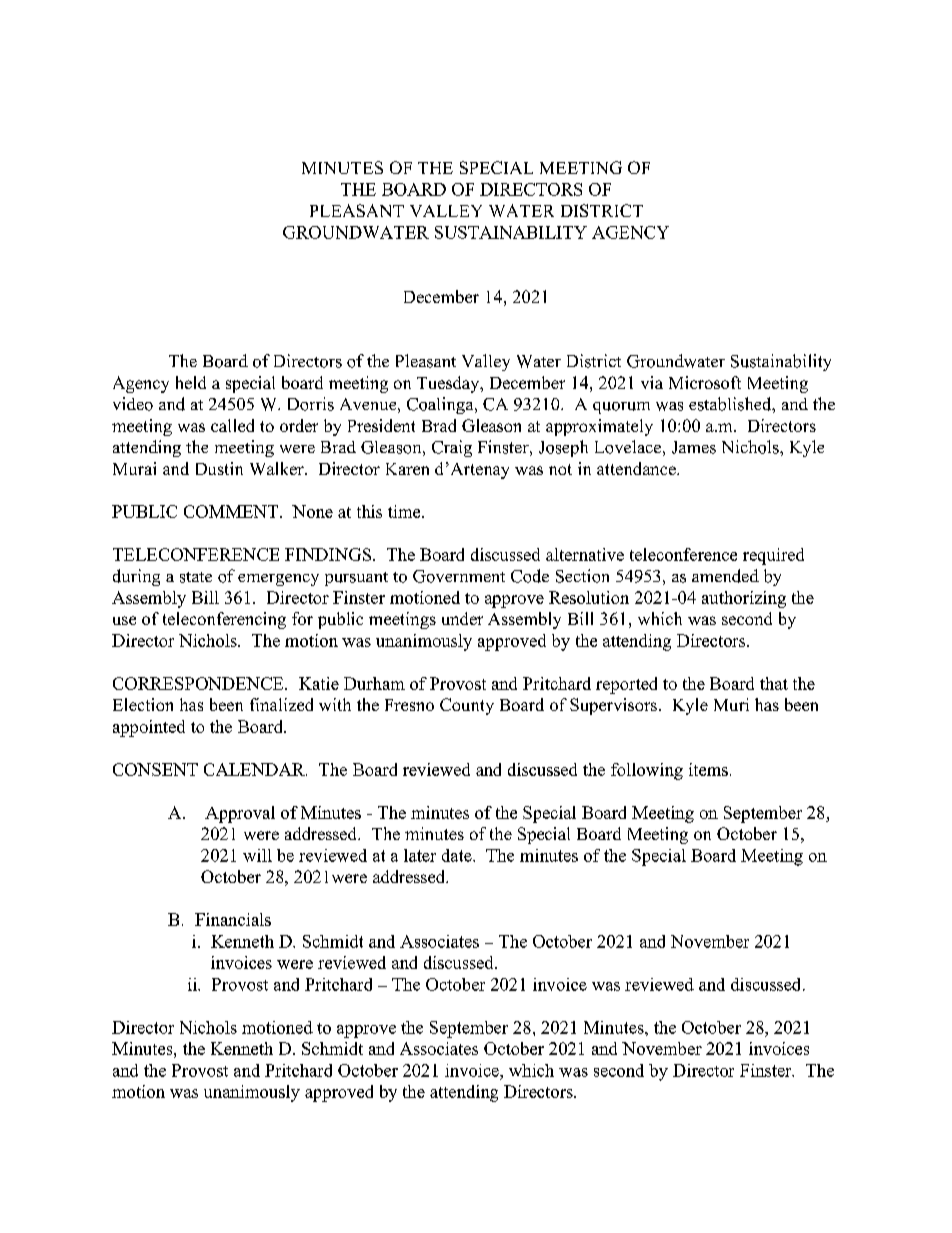 This screenshot has height=1233, width=952. What do you see at coordinates (467, 706) in the screenshot?
I see `County` at bounding box center [467, 706].
